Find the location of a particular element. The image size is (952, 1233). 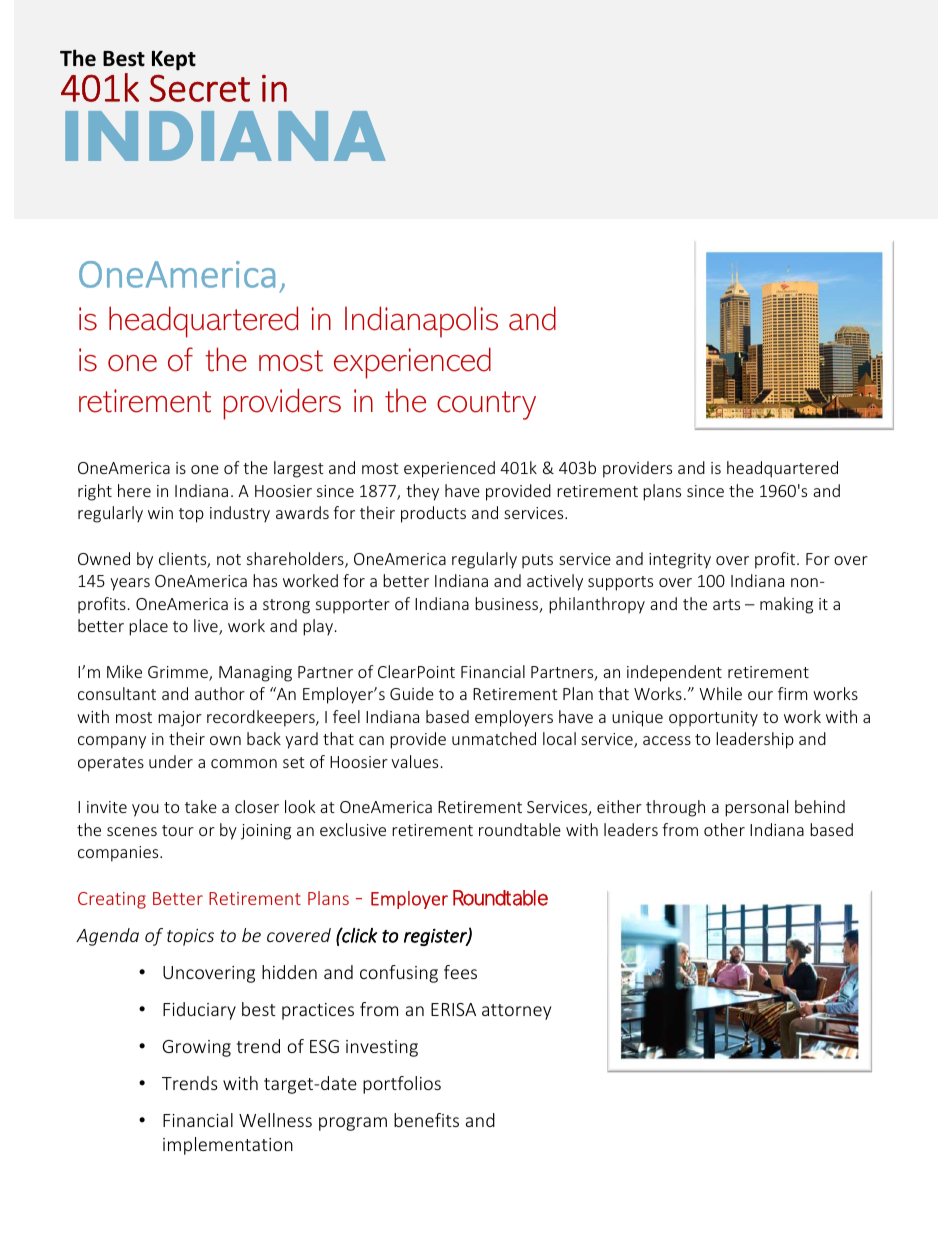

implementation is located at coordinates (228, 1146).
